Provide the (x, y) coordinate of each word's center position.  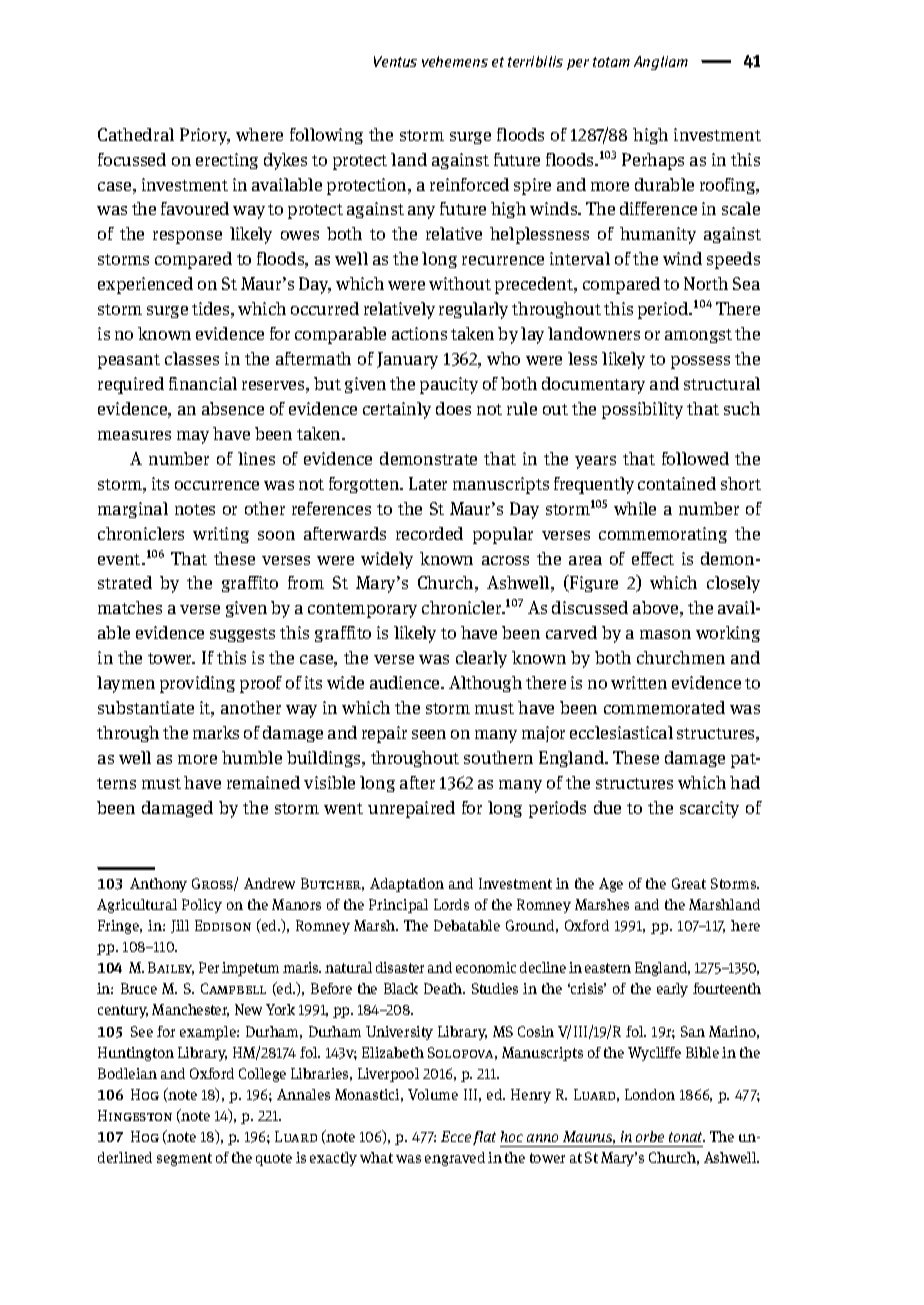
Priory (205, 136)
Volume (433, 1094)
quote (274, 1159)
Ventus (395, 61)
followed (695, 458)
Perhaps (653, 161)
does (453, 408)
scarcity (709, 809)
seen (429, 734)
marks (216, 732)
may (193, 437)
